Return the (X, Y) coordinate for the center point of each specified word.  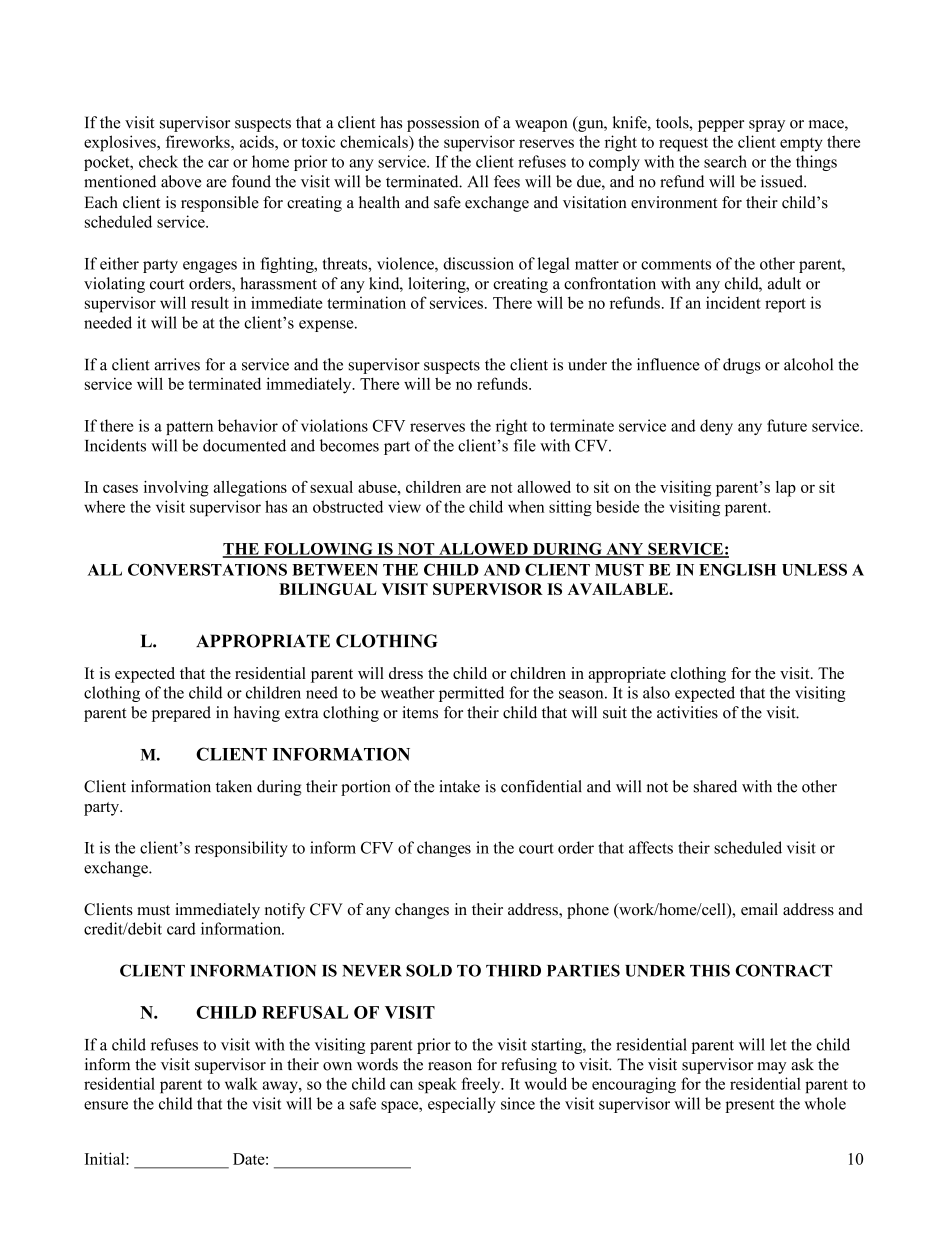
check (158, 161)
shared (715, 786)
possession (443, 124)
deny (716, 427)
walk (241, 1083)
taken (234, 786)
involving (176, 489)
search (725, 161)
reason (450, 1066)
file (525, 445)
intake (459, 786)
